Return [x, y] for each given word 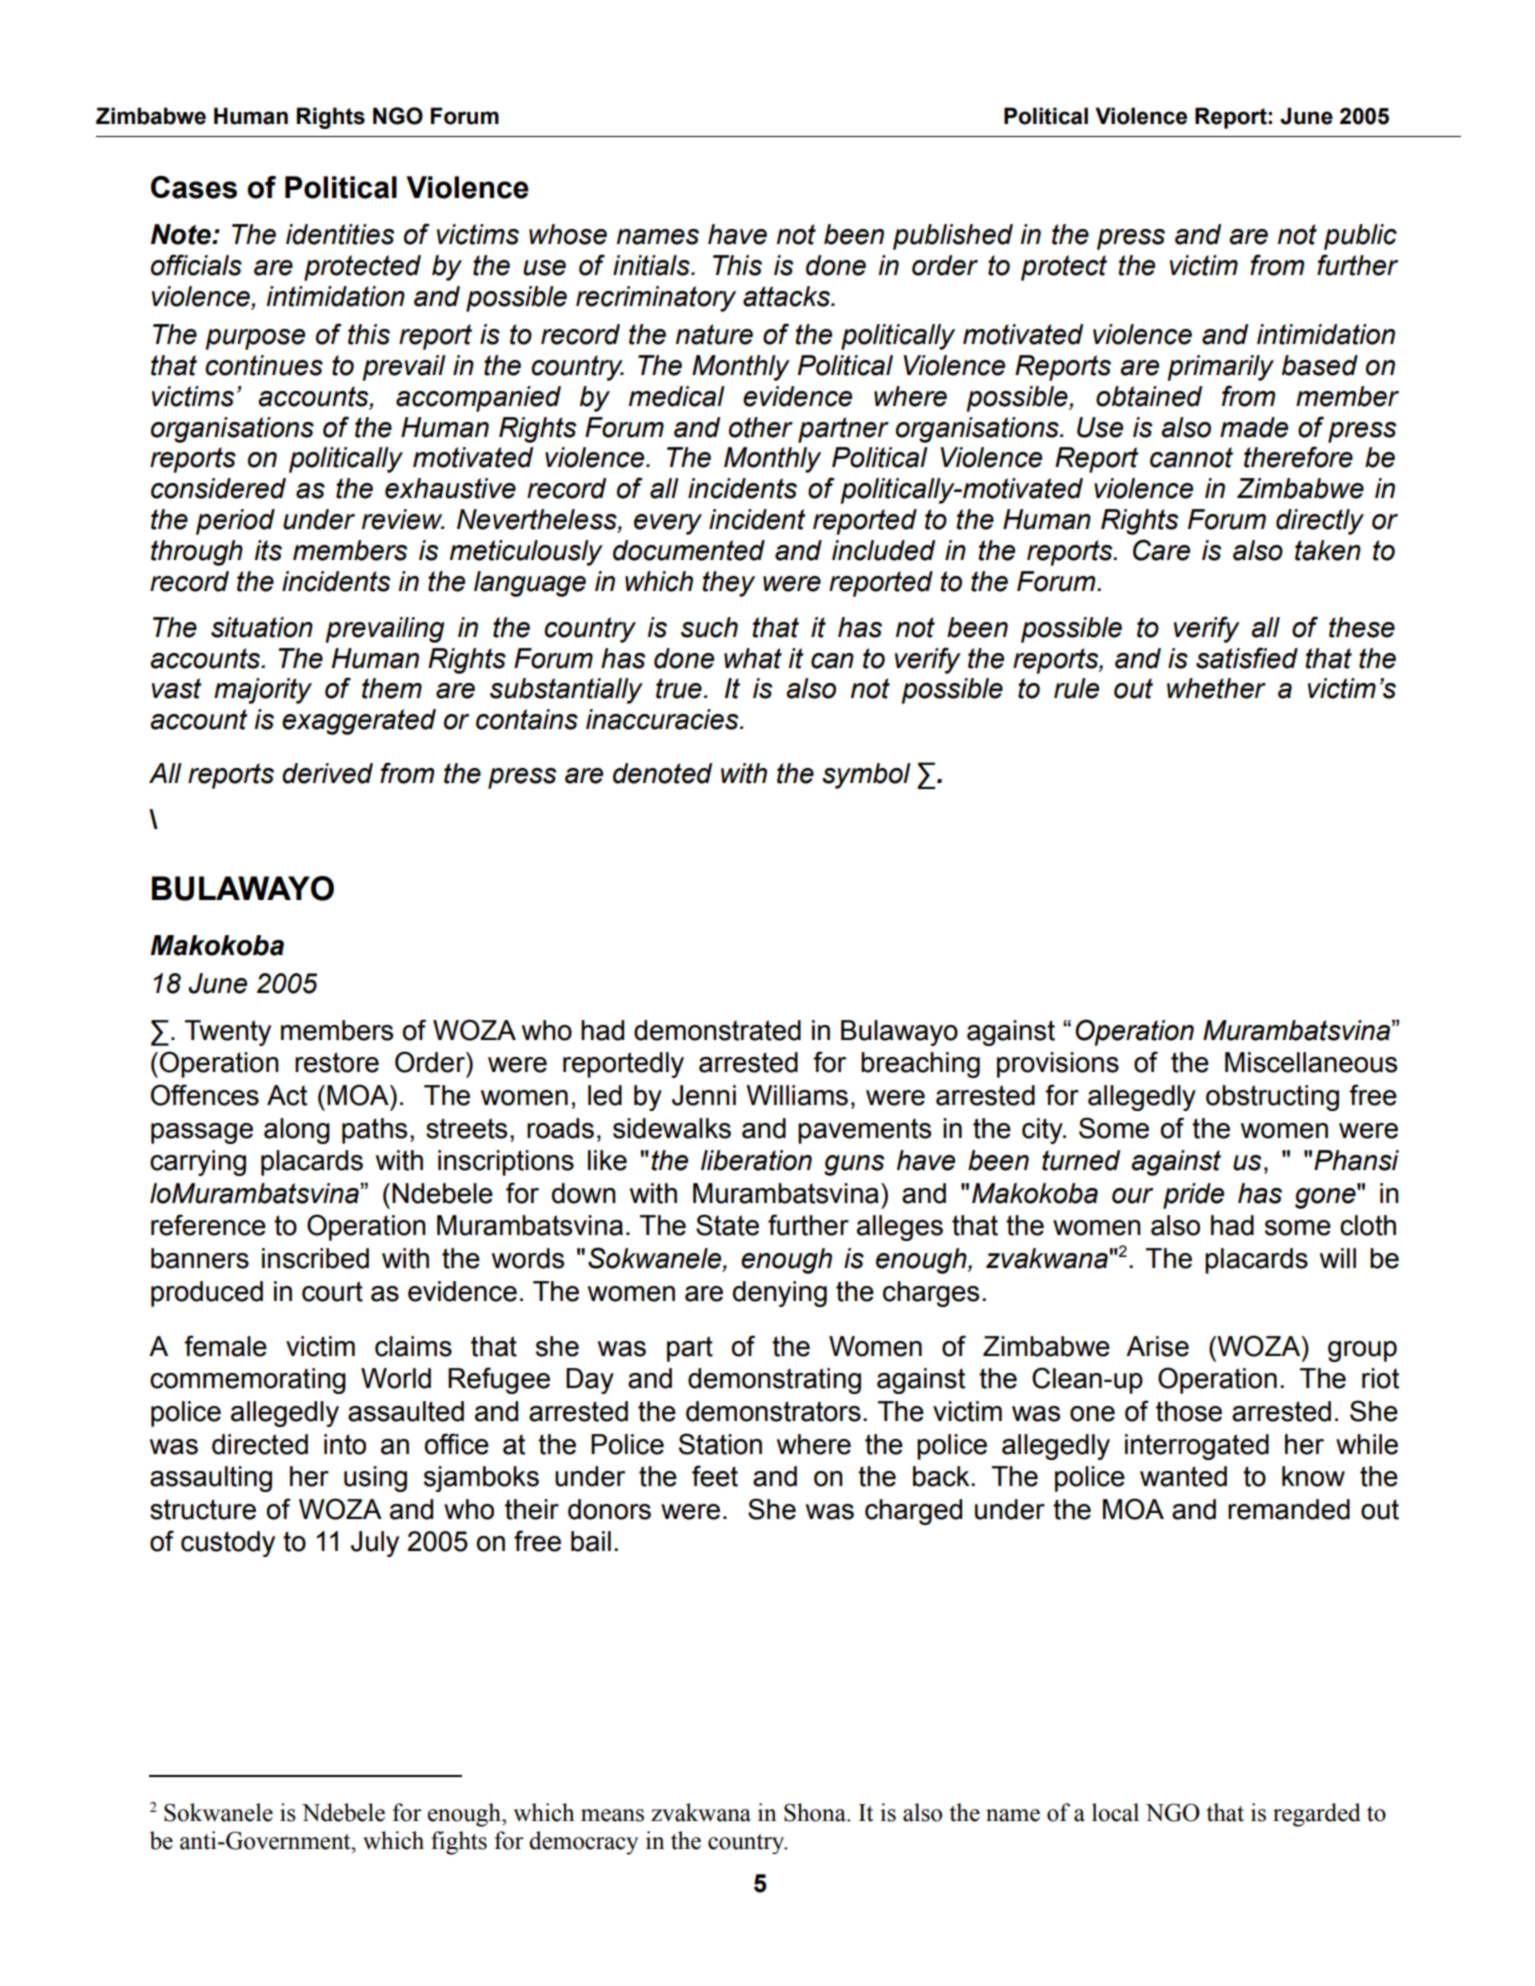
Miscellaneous [1311, 1062]
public [1360, 237]
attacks [787, 296]
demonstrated [717, 1030]
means [612, 1815]
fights [459, 1843]
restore [337, 1062]
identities [340, 234]
